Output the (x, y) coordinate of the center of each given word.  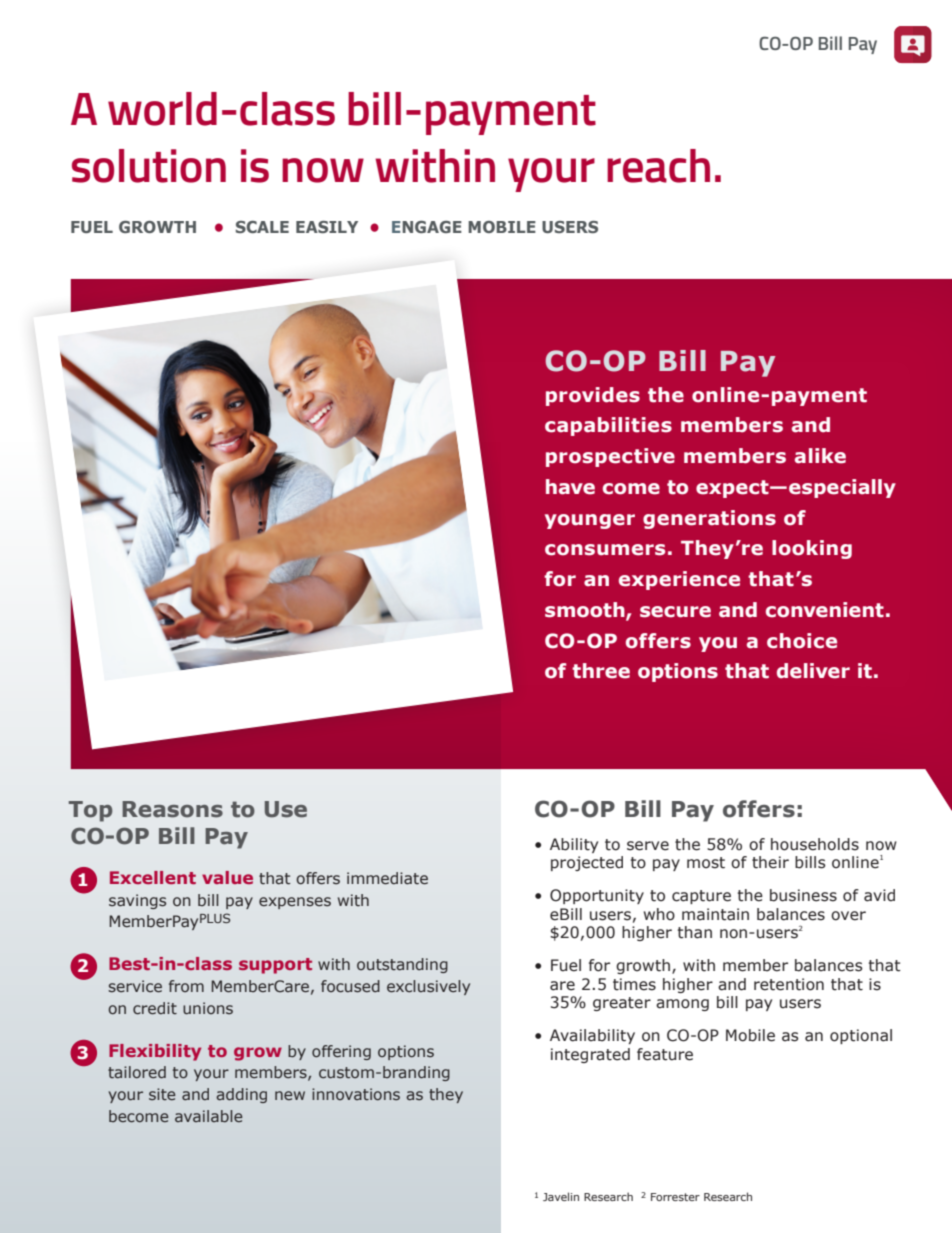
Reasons (172, 809)
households (815, 844)
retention (789, 984)
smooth (586, 611)
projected (587, 863)
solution (149, 166)
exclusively (428, 987)
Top (90, 811)
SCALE (262, 227)
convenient (825, 610)
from (186, 986)
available (208, 1116)
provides (593, 396)
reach (658, 166)
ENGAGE (427, 227)
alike (820, 456)
